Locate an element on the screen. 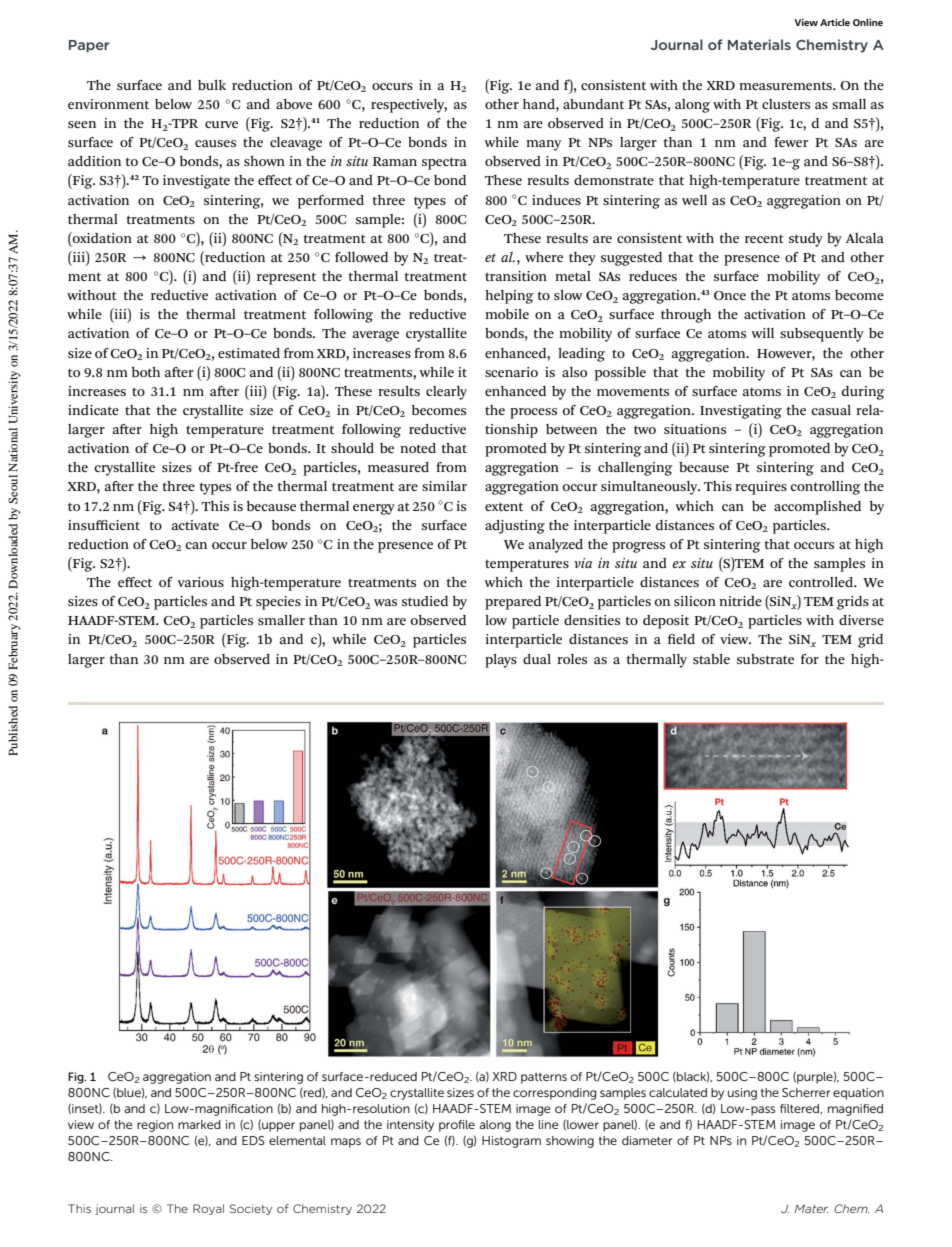 This screenshot has width=952, height=1247. patterns is located at coordinates (544, 1078).
